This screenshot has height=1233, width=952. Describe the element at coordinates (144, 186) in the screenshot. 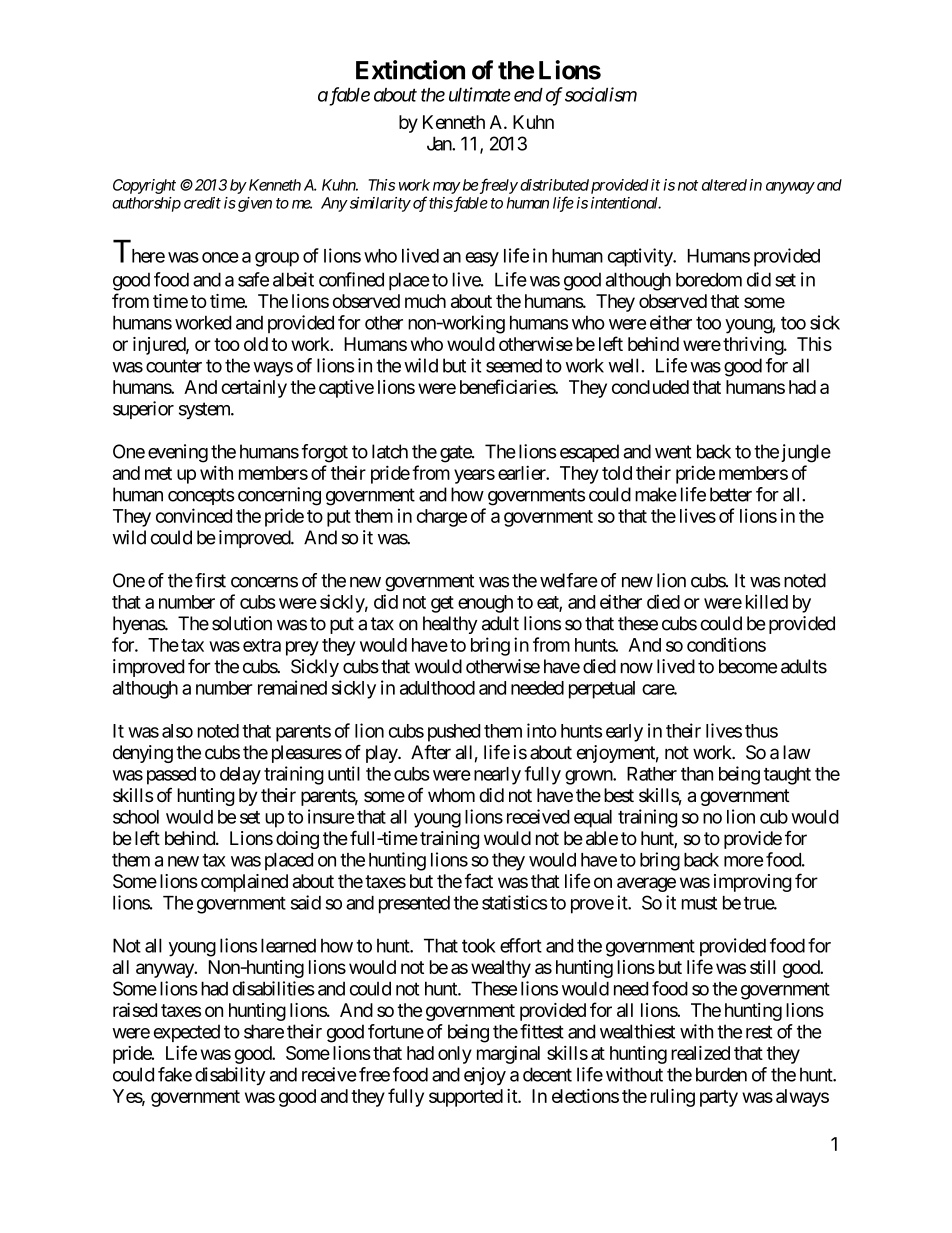

I see `Copyright` at that location.
